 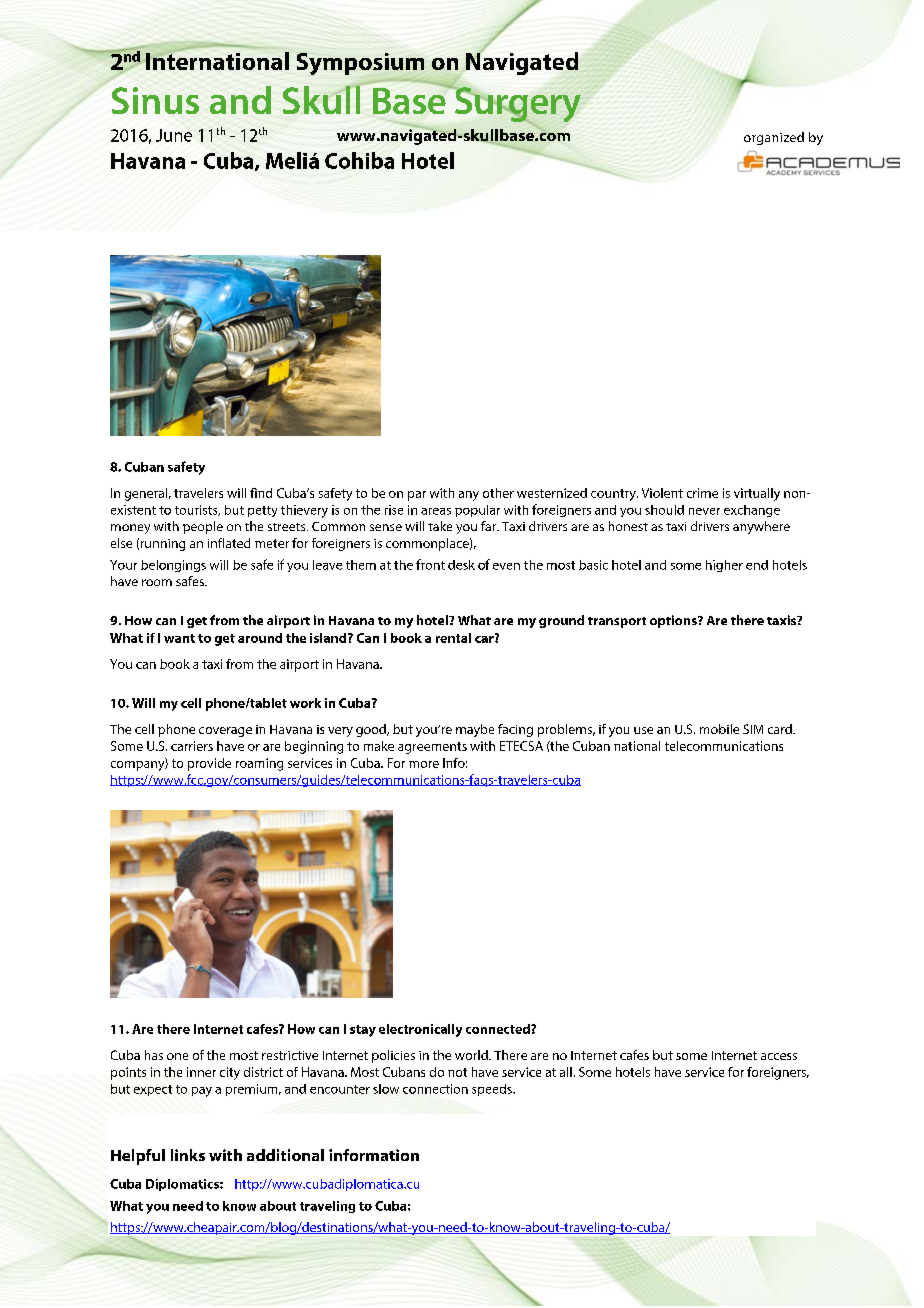 What do you see at coordinates (453, 638) in the screenshot?
I see `rental` at bounding box center [453, 638].
